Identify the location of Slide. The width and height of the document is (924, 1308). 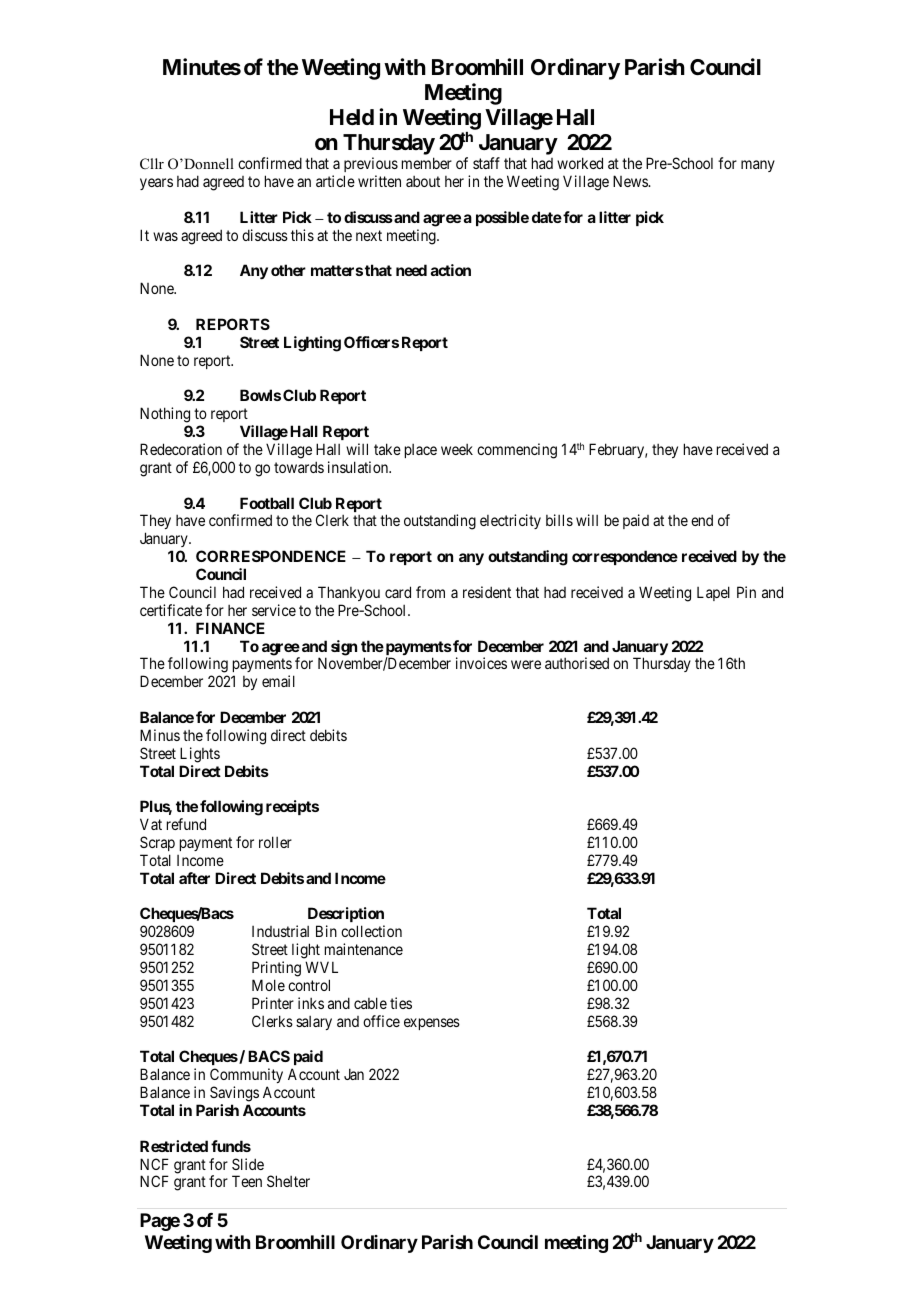
(248, 1164).
